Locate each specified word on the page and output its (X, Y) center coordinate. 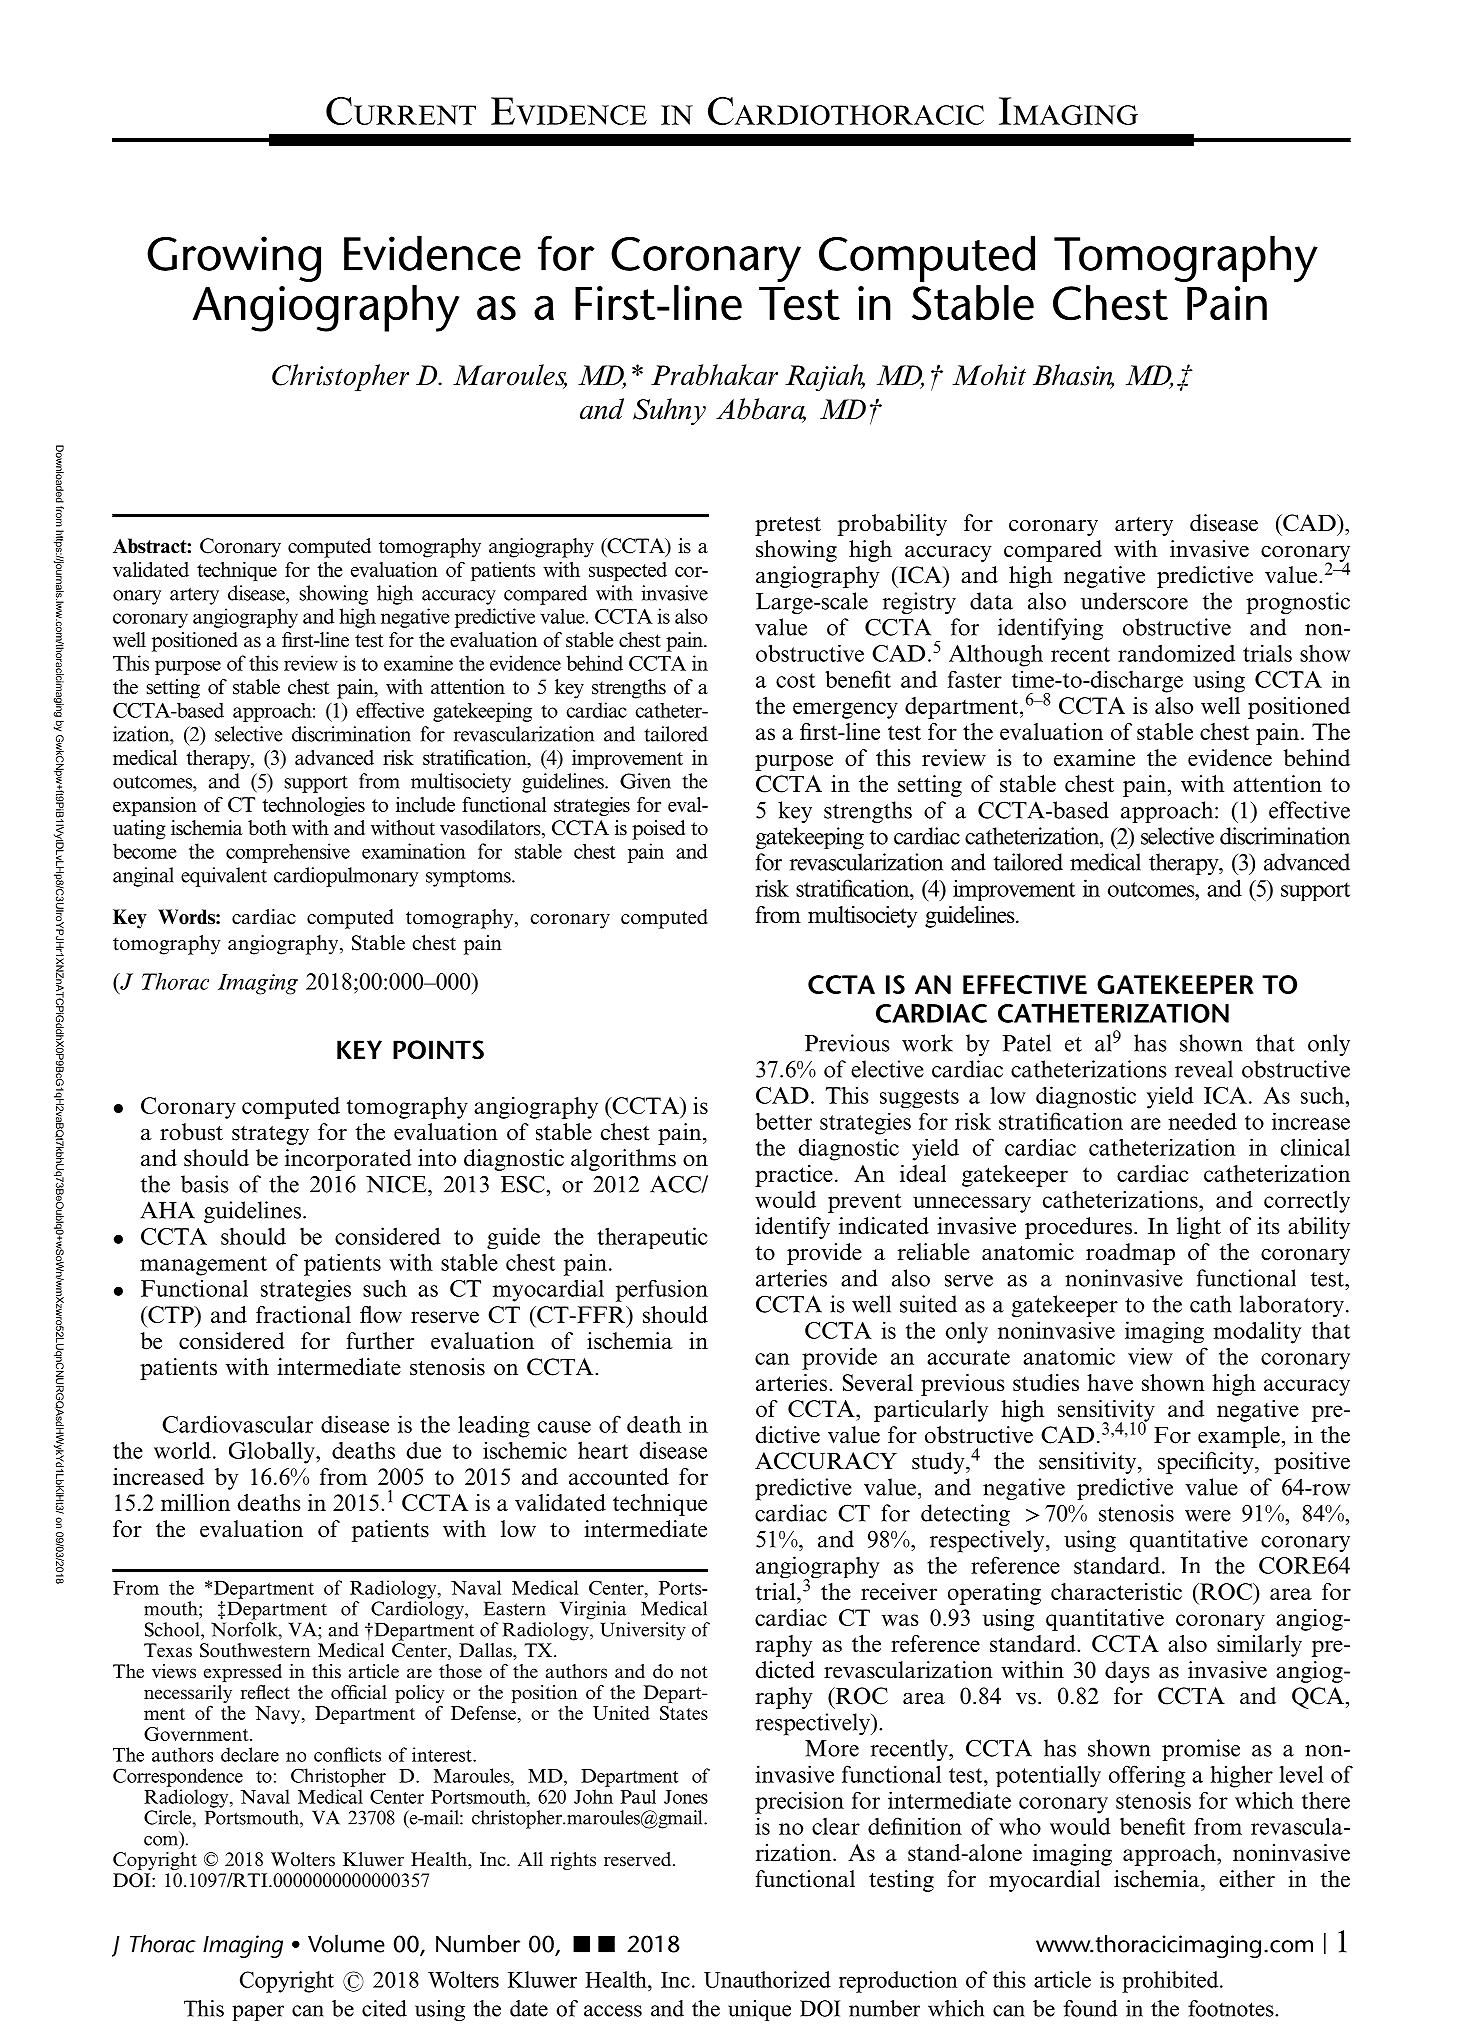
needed (1202, 1121)
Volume (346, 1944)
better (784, 1121)
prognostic (1298, 603)
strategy (270, 1135)
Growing (234, 259)
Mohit (989, 375)
